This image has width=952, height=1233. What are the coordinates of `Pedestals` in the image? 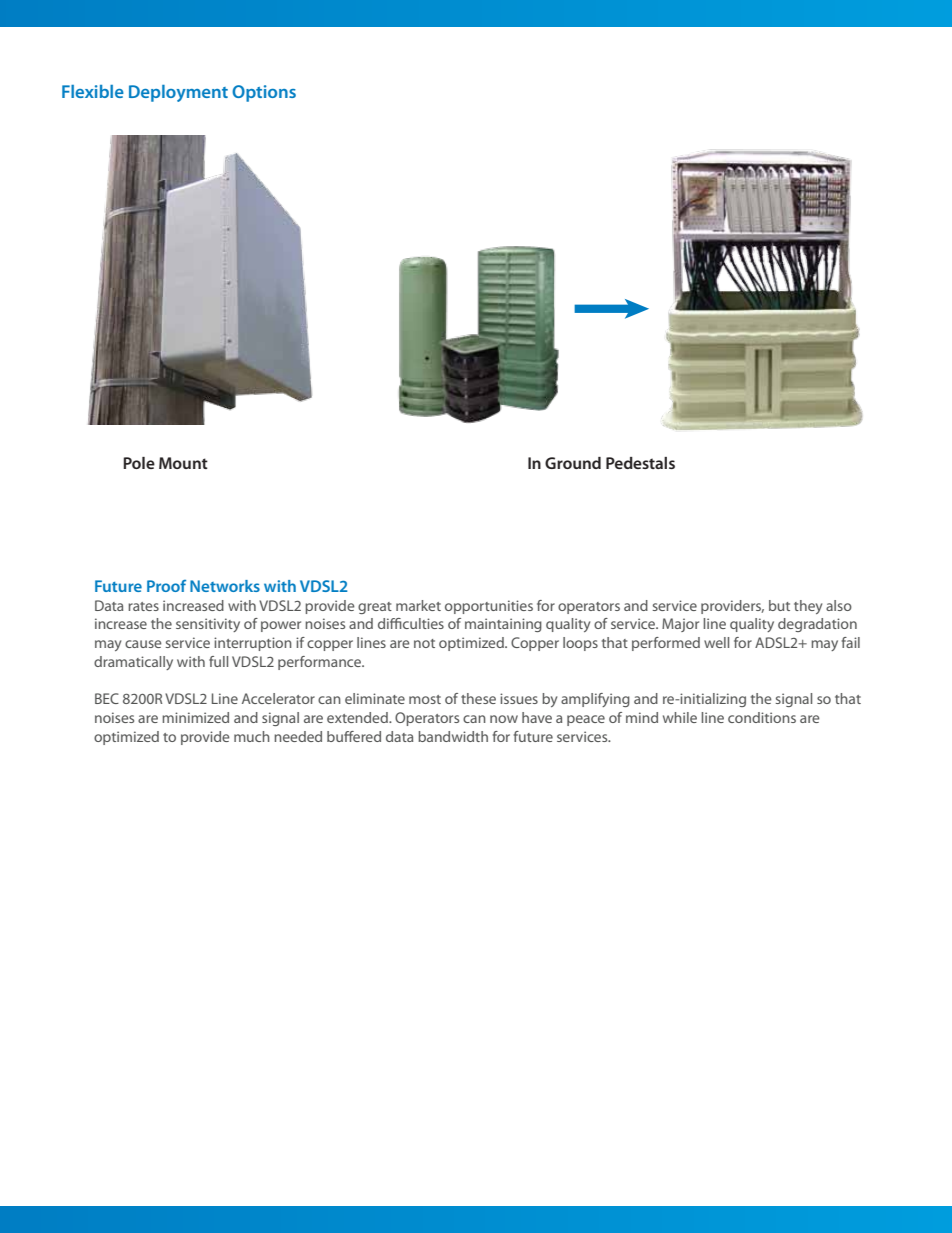 It's located at (640, 463).
